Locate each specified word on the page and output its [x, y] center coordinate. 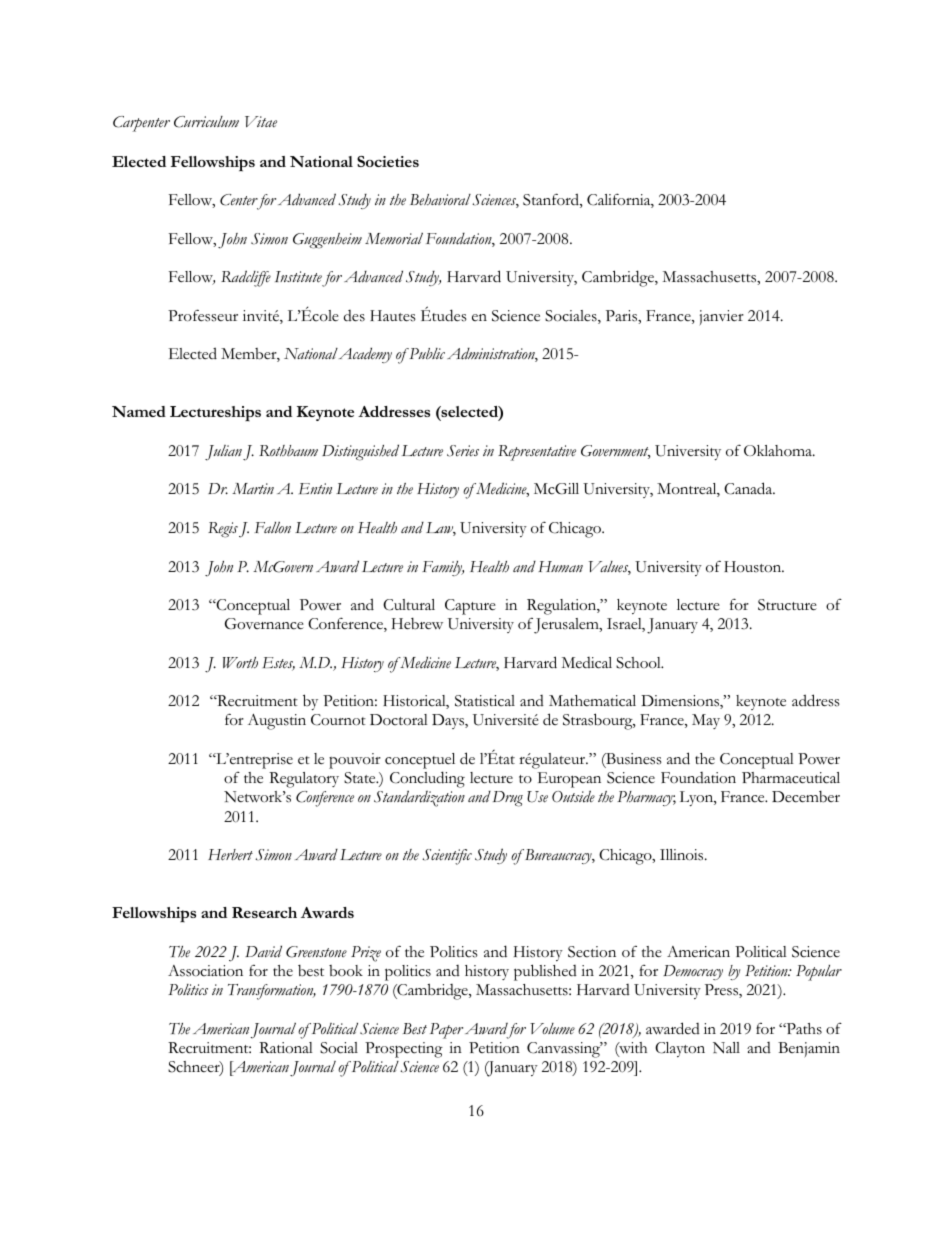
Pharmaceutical [791, 778]
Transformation [272, 992]
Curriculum [206, 122]
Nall [726, 1048]
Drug [508, 799]
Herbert [230, 855]
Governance [264, 624]
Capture [470, 607]
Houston [754, 567]
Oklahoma [779, 450]
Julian [223, 453]
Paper [446, 1031]
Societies [388, 161]
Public [426, 353]
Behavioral [440, 200]
